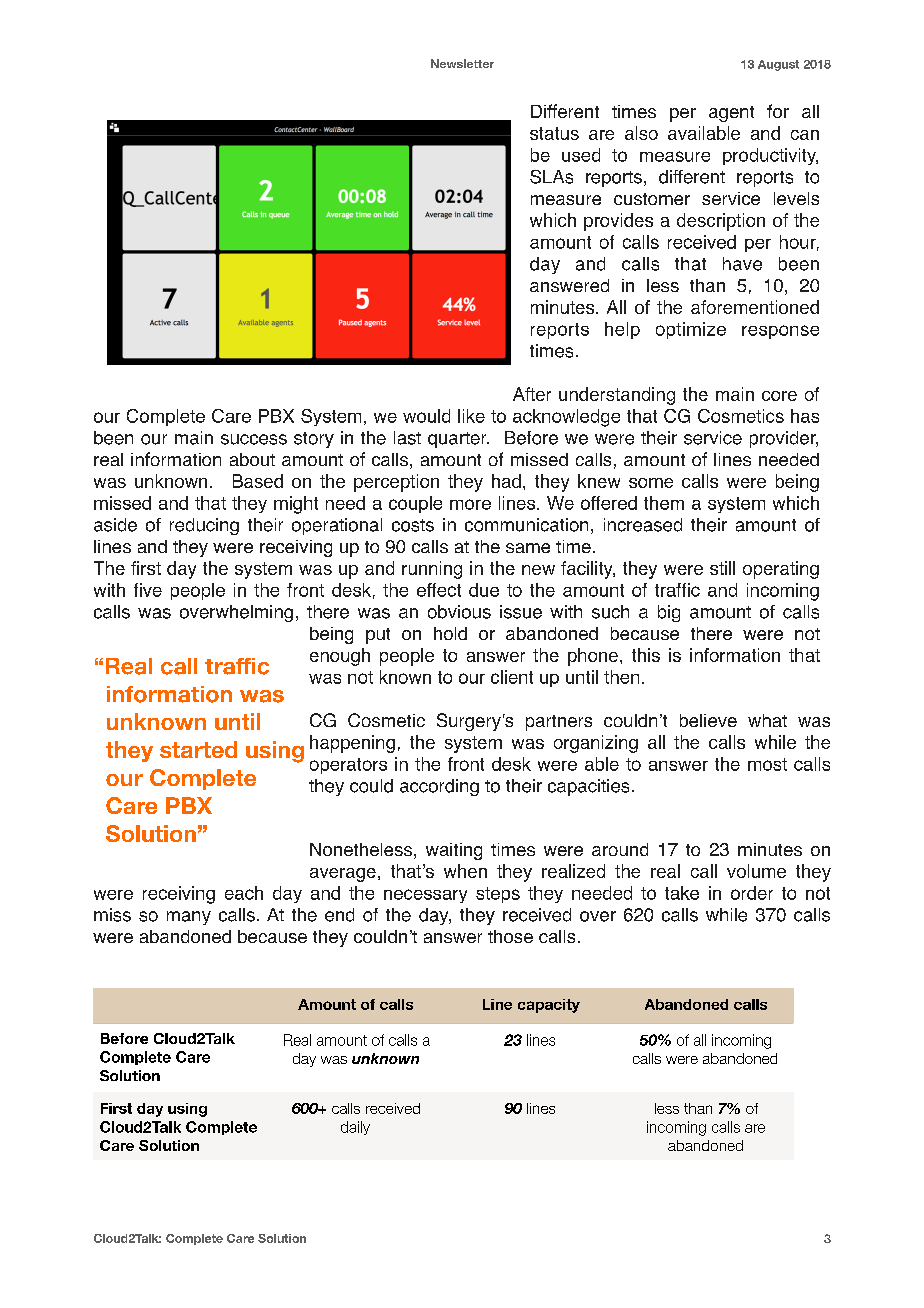 This screenshot has height=1308, width=924. What do you see at coordinates (554, 133) in the screenshot?
I see `status` at bounding box center [554, 133].
